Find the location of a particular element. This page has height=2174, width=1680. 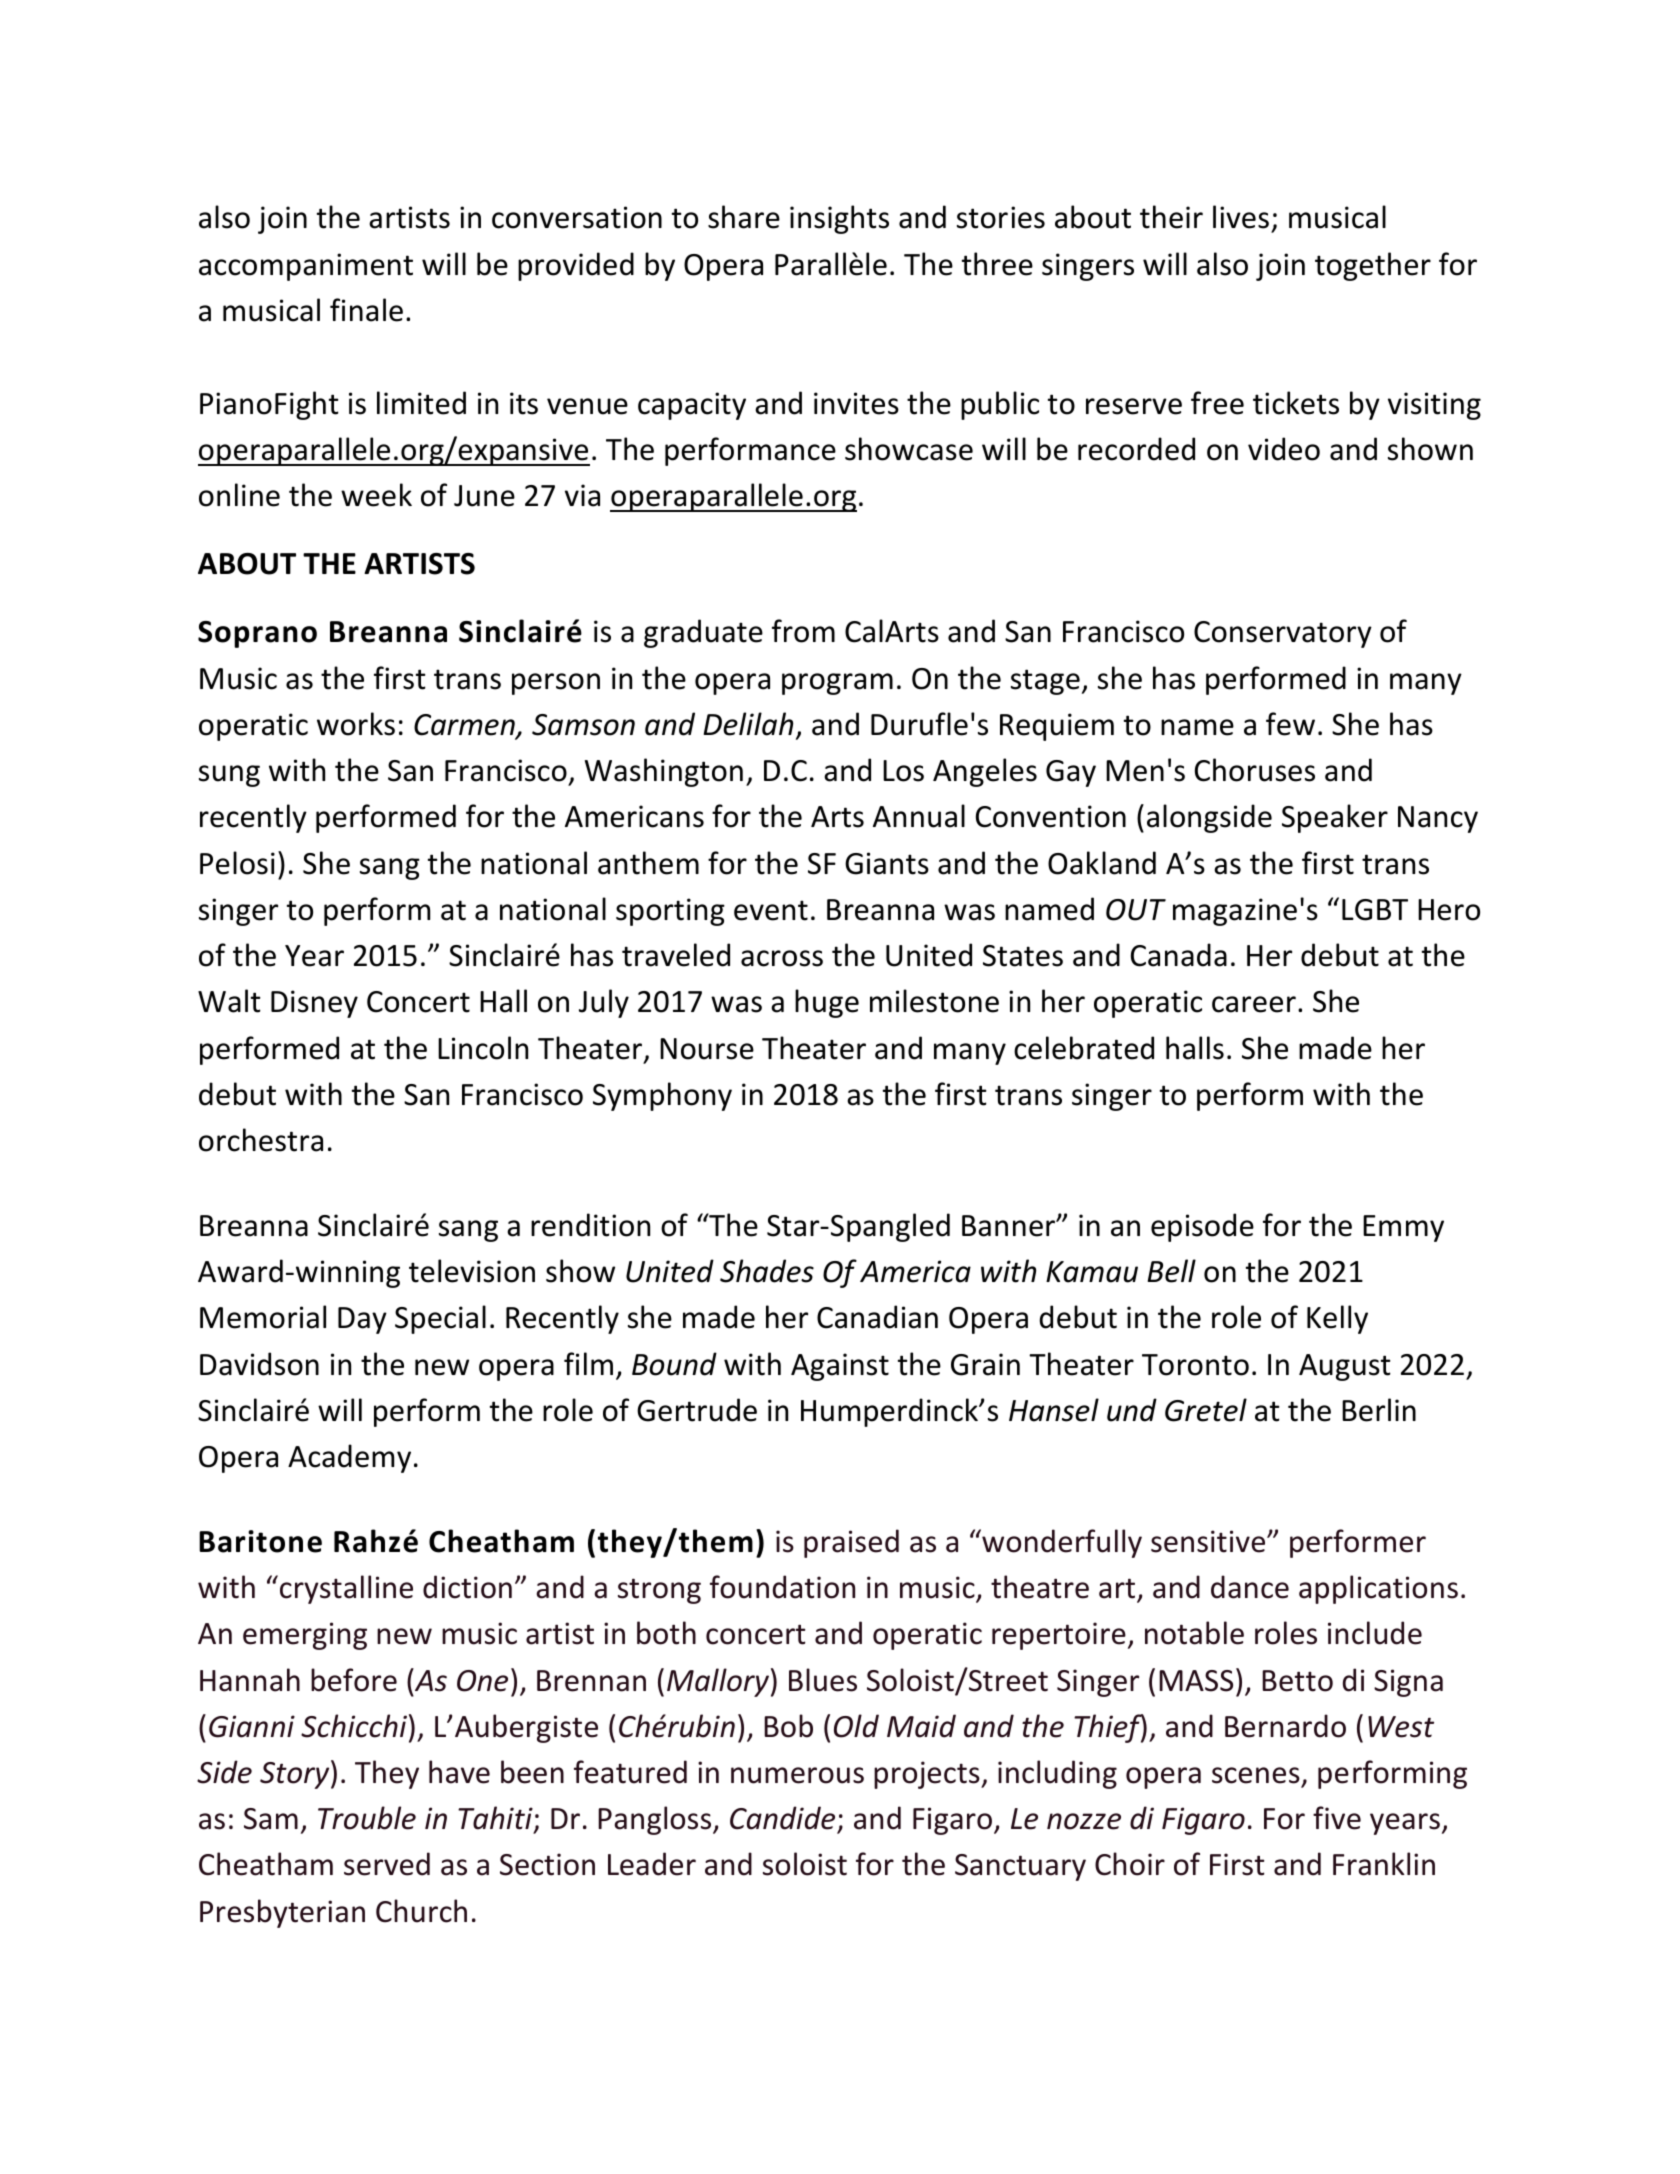

career is located at coordinates (1254, 1004).
